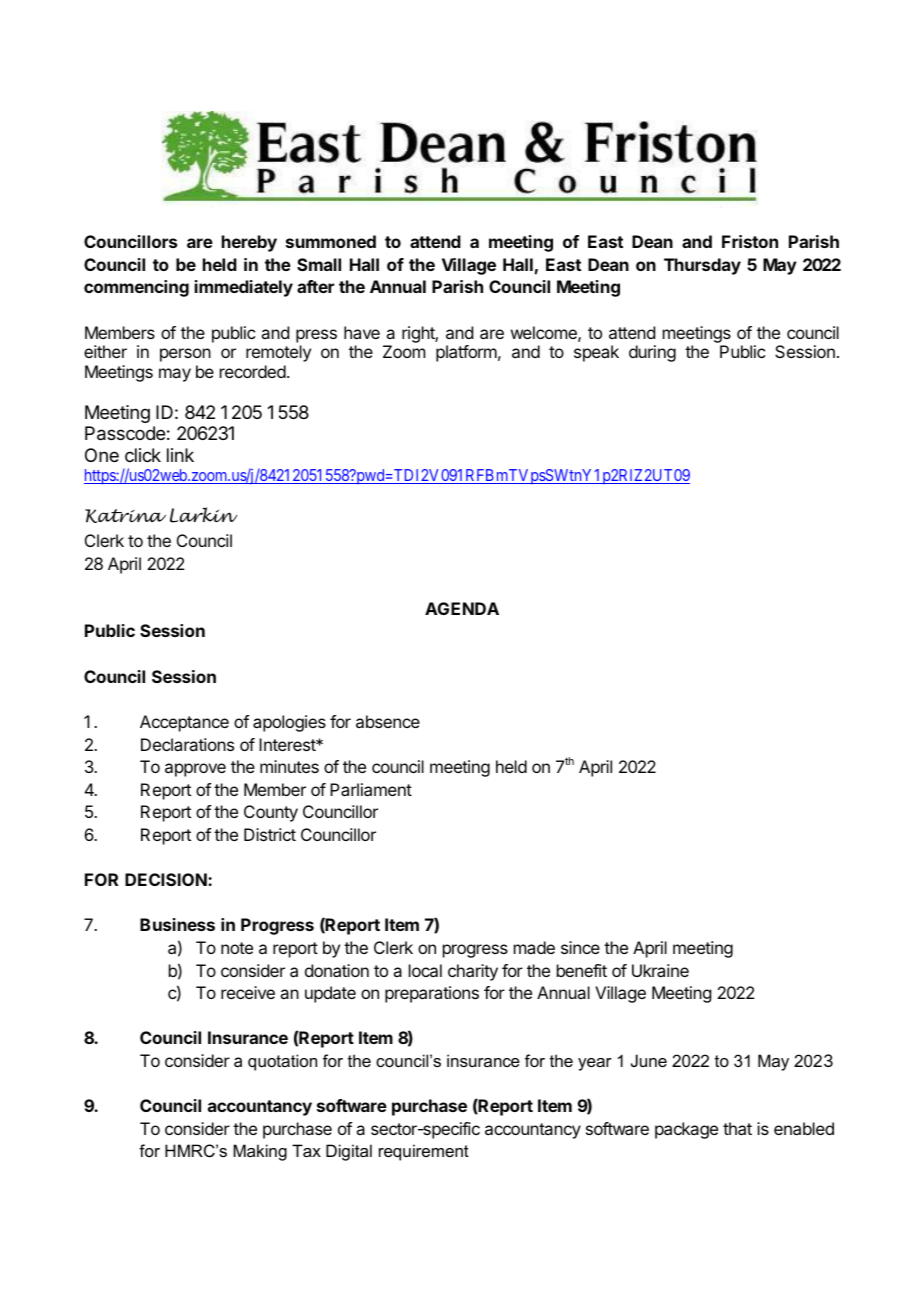 The image size is (924, 1308). Describe the element at coordinates (462, 608) in the screenshot. I see `AGENDA` at that location.
